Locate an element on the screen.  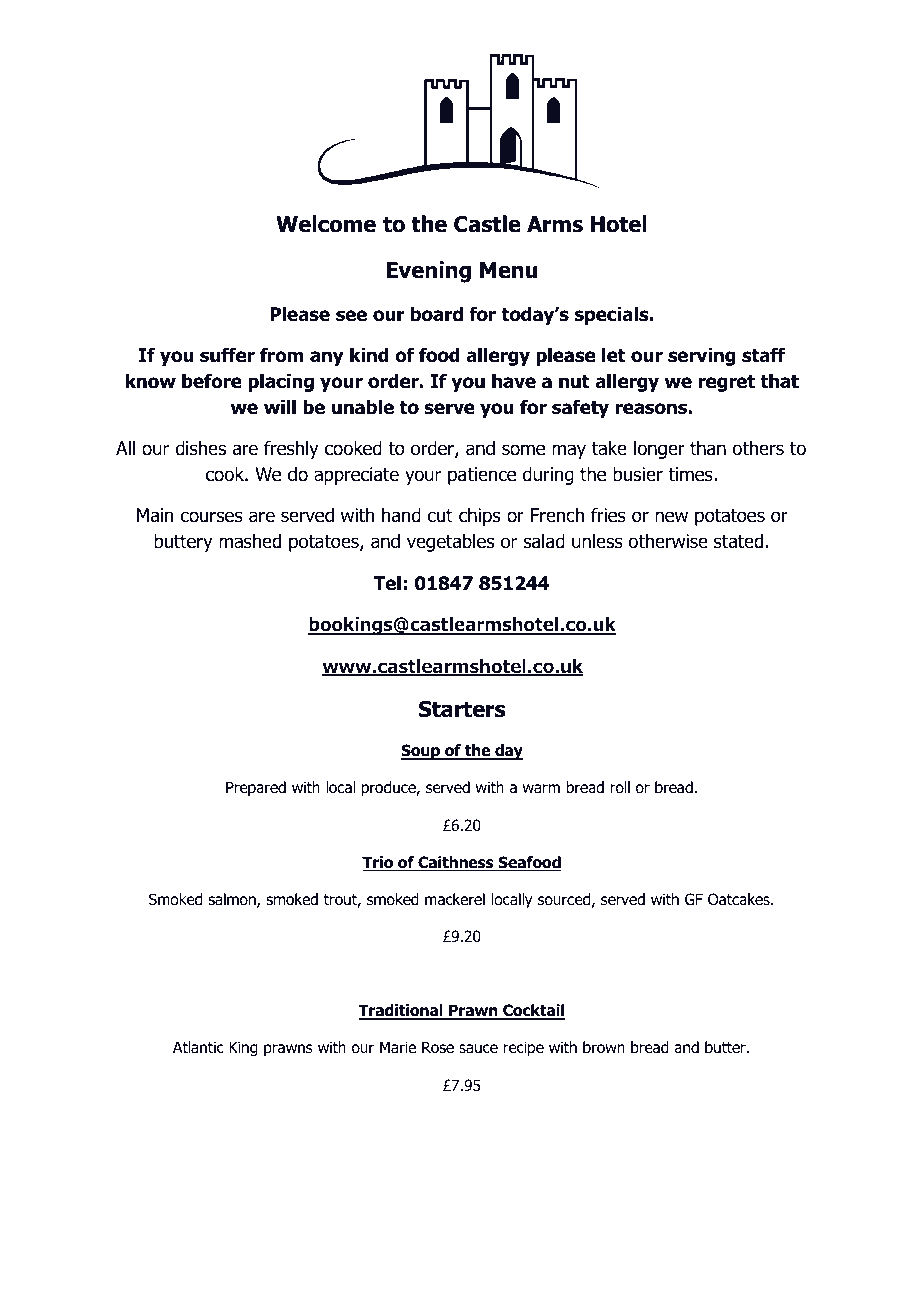
Evening is located at coordinates (429, 272).
